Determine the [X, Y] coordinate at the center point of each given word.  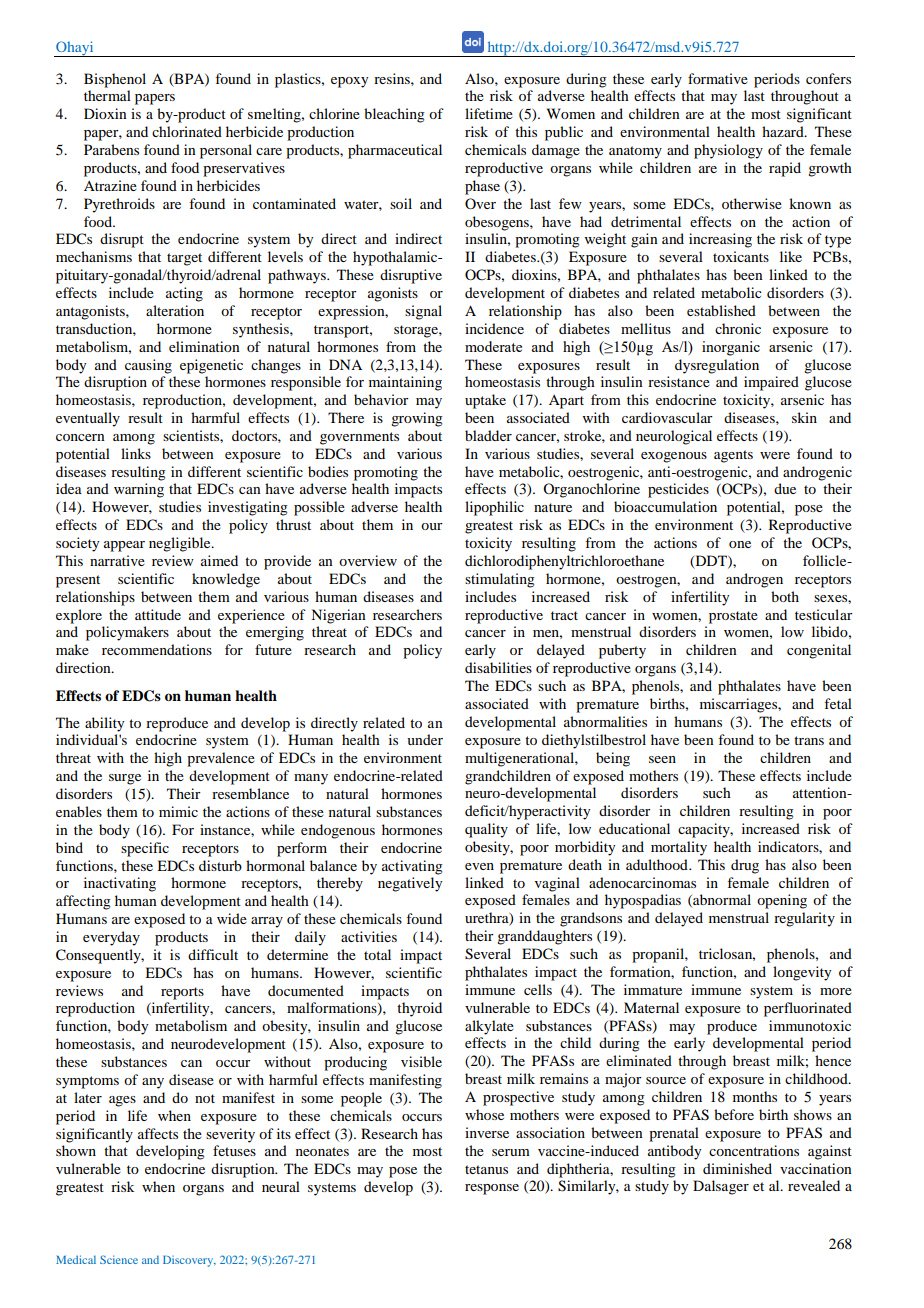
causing [148, 366]
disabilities [498, 667]
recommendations [157, 649]
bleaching [394, 115]
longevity [802, 973]
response [492, 1189]
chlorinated [187, 131]
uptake [485, 401]
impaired [771, 383]
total [377, 954]
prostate [733, 617]
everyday [111, 938]
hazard [784, 131]
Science [119, 1259]
